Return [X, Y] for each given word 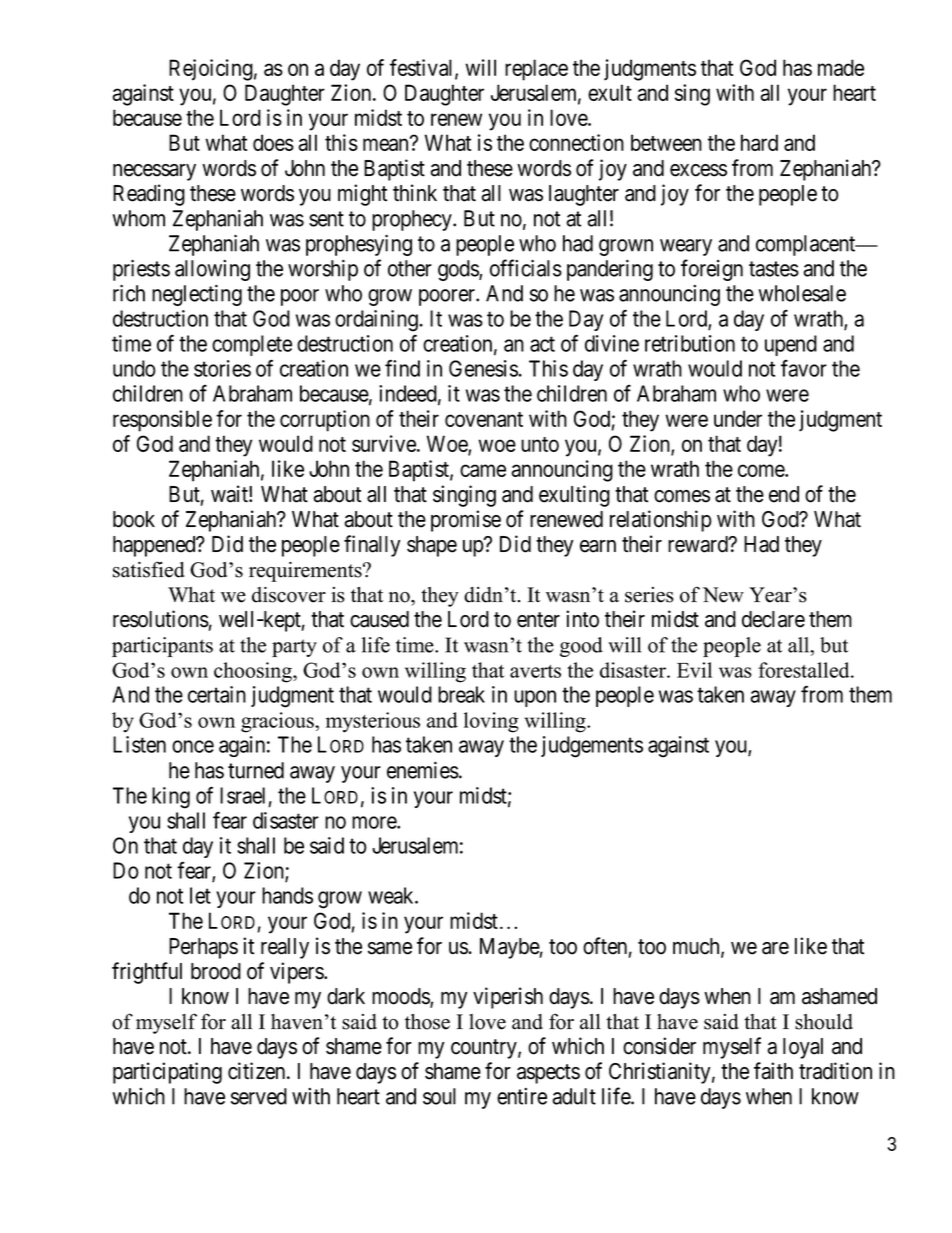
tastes [774, 269]
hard [759, 142]
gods [459, 270]
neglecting [197, 295]
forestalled [805, 670]
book [134, 519]
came [483, 470]
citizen [258, 1071]
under [738, 418]
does [273, 142]
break [461, 694]
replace [536, 70]
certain [217, 694]
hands [287, 895]
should [824, 1022]
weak [392, 895]
